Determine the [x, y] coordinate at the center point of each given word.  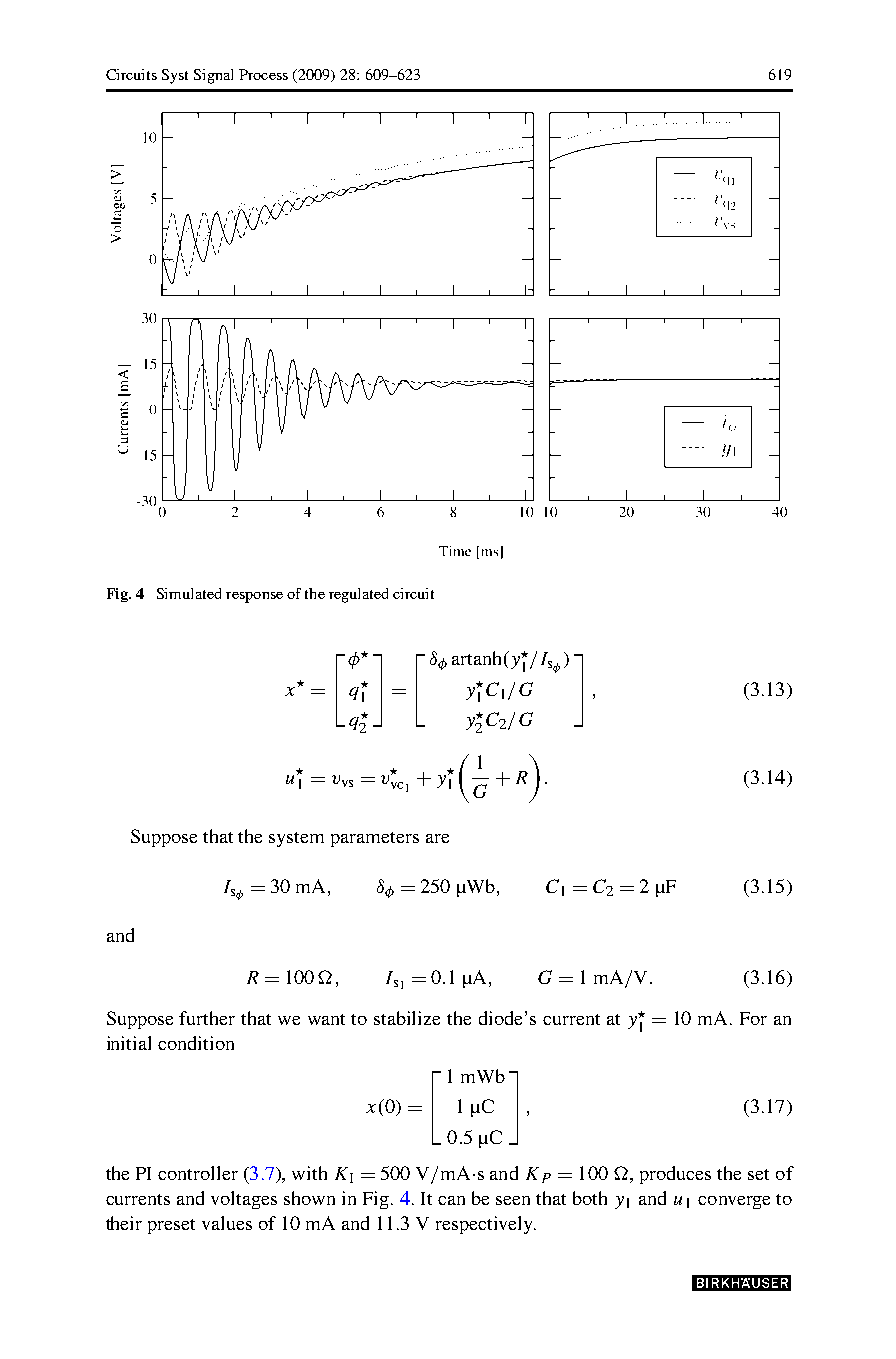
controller [198, 1173]
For [753, 1018]
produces [675, 1175]
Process [263, 74]
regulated [358, 595]
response [254, 597]
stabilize [407, 1018]
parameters [375, 839]
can [451, 1200]
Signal [213, 76]
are [437, 838]
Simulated [189, 593]
